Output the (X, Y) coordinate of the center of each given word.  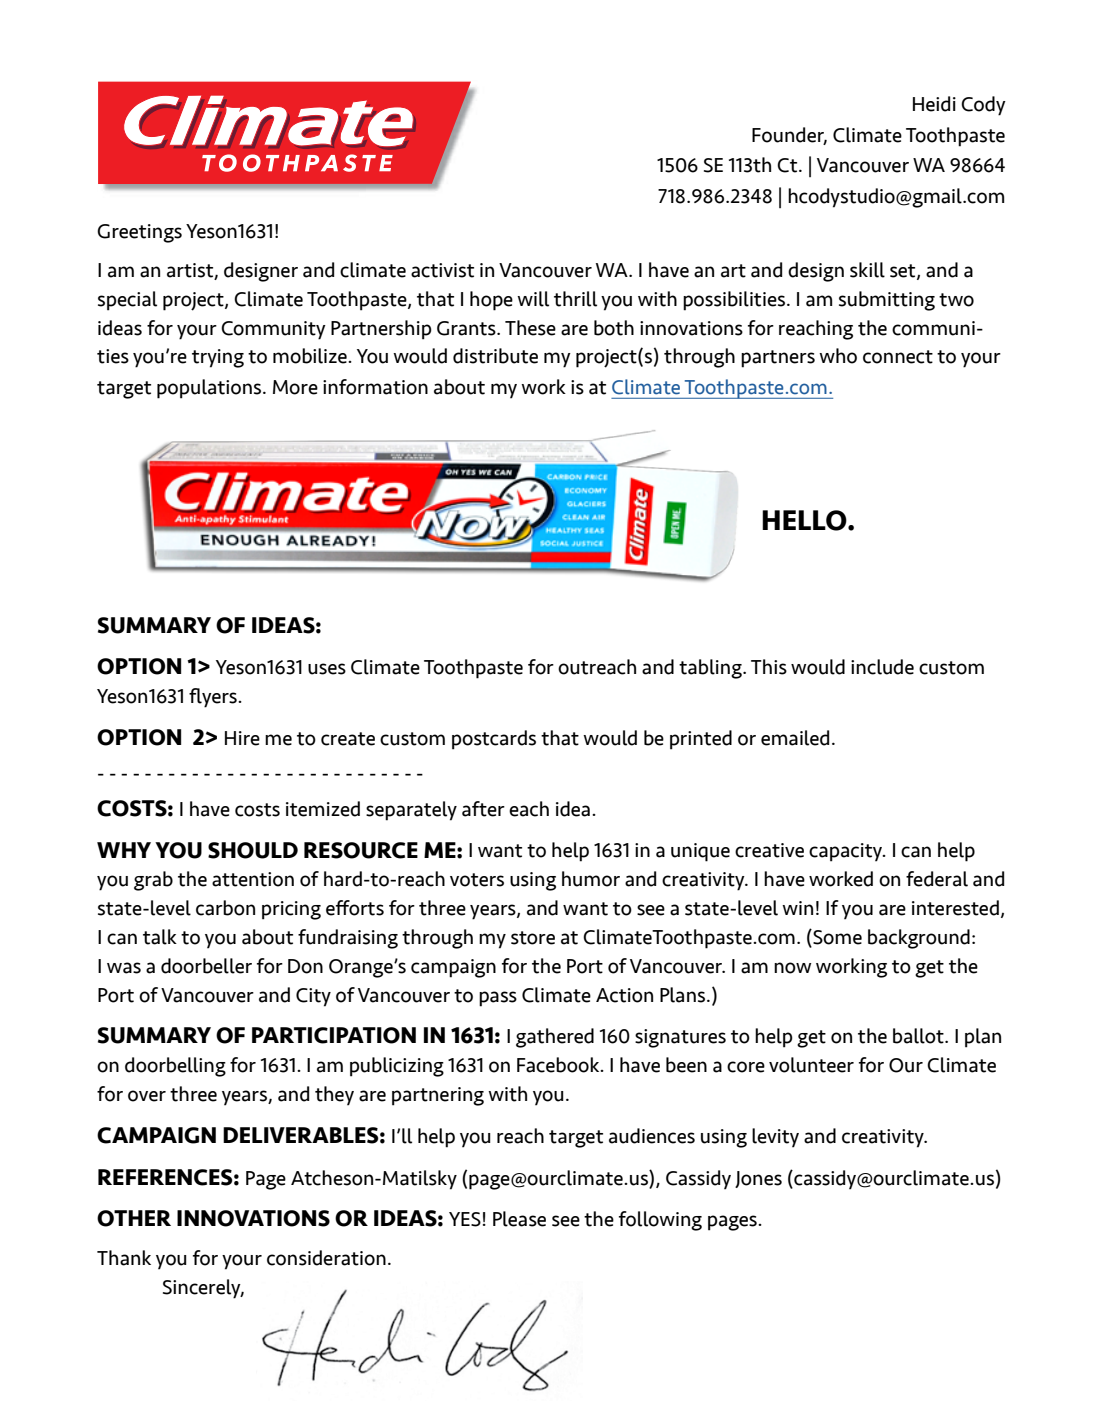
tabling (711, 669)
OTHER (134, 1218)
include (882, 667)
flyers (214, 698)
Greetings (139, 233)
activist (442, 270)
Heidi (934, 104)
